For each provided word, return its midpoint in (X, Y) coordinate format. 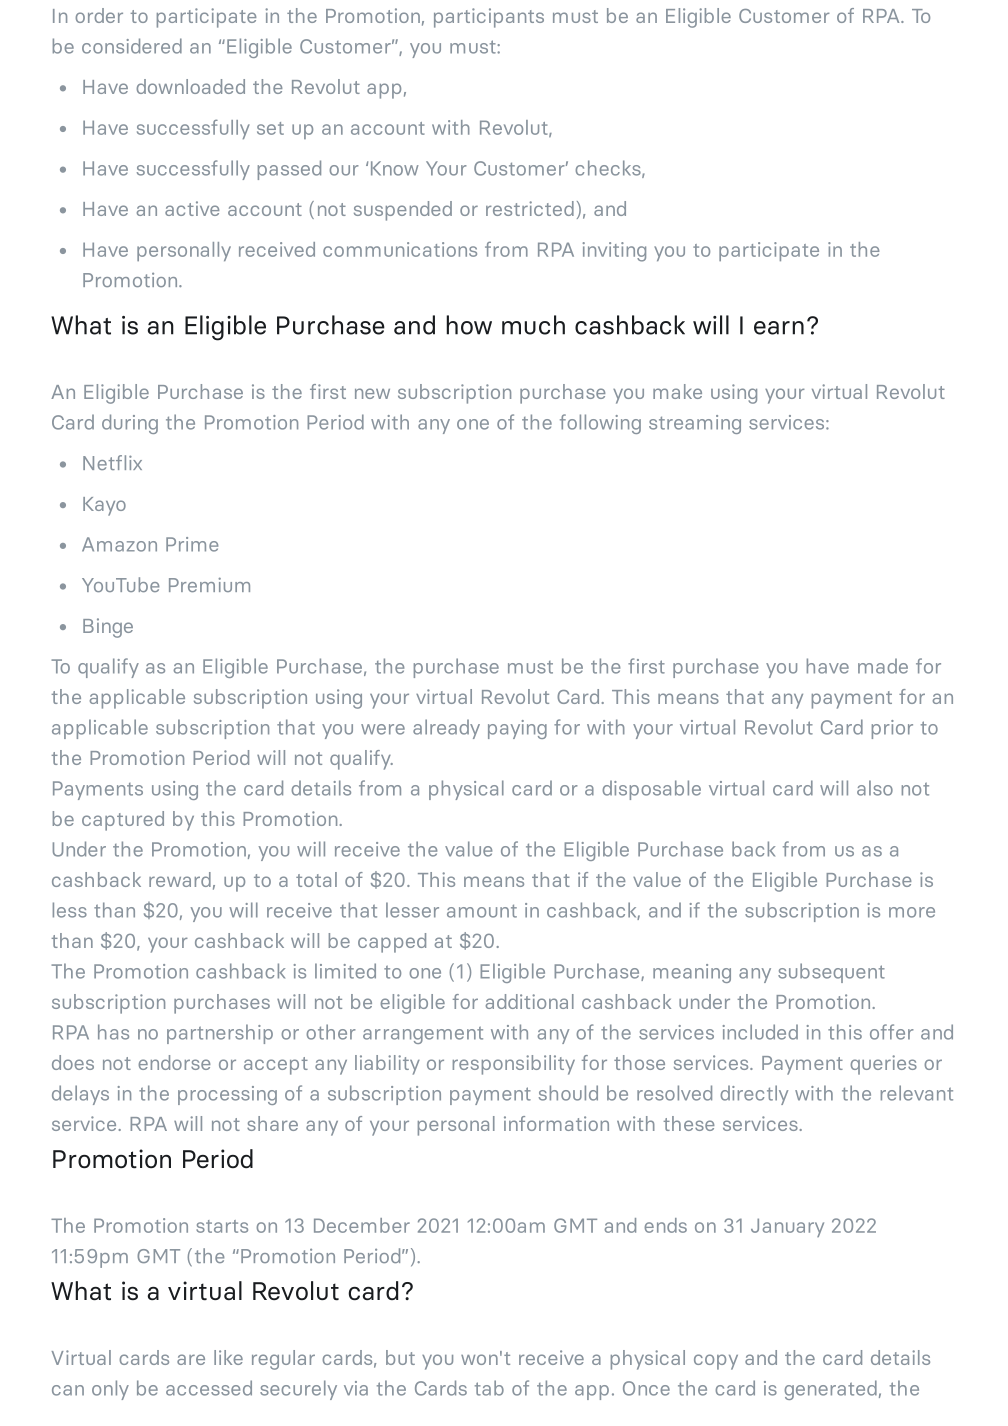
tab (489, 1388)
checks (609, 169)
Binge (108, 628)
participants (489, 18)
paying (517, 729)
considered (132, 46)
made (883, 666)
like (228, 1357)
